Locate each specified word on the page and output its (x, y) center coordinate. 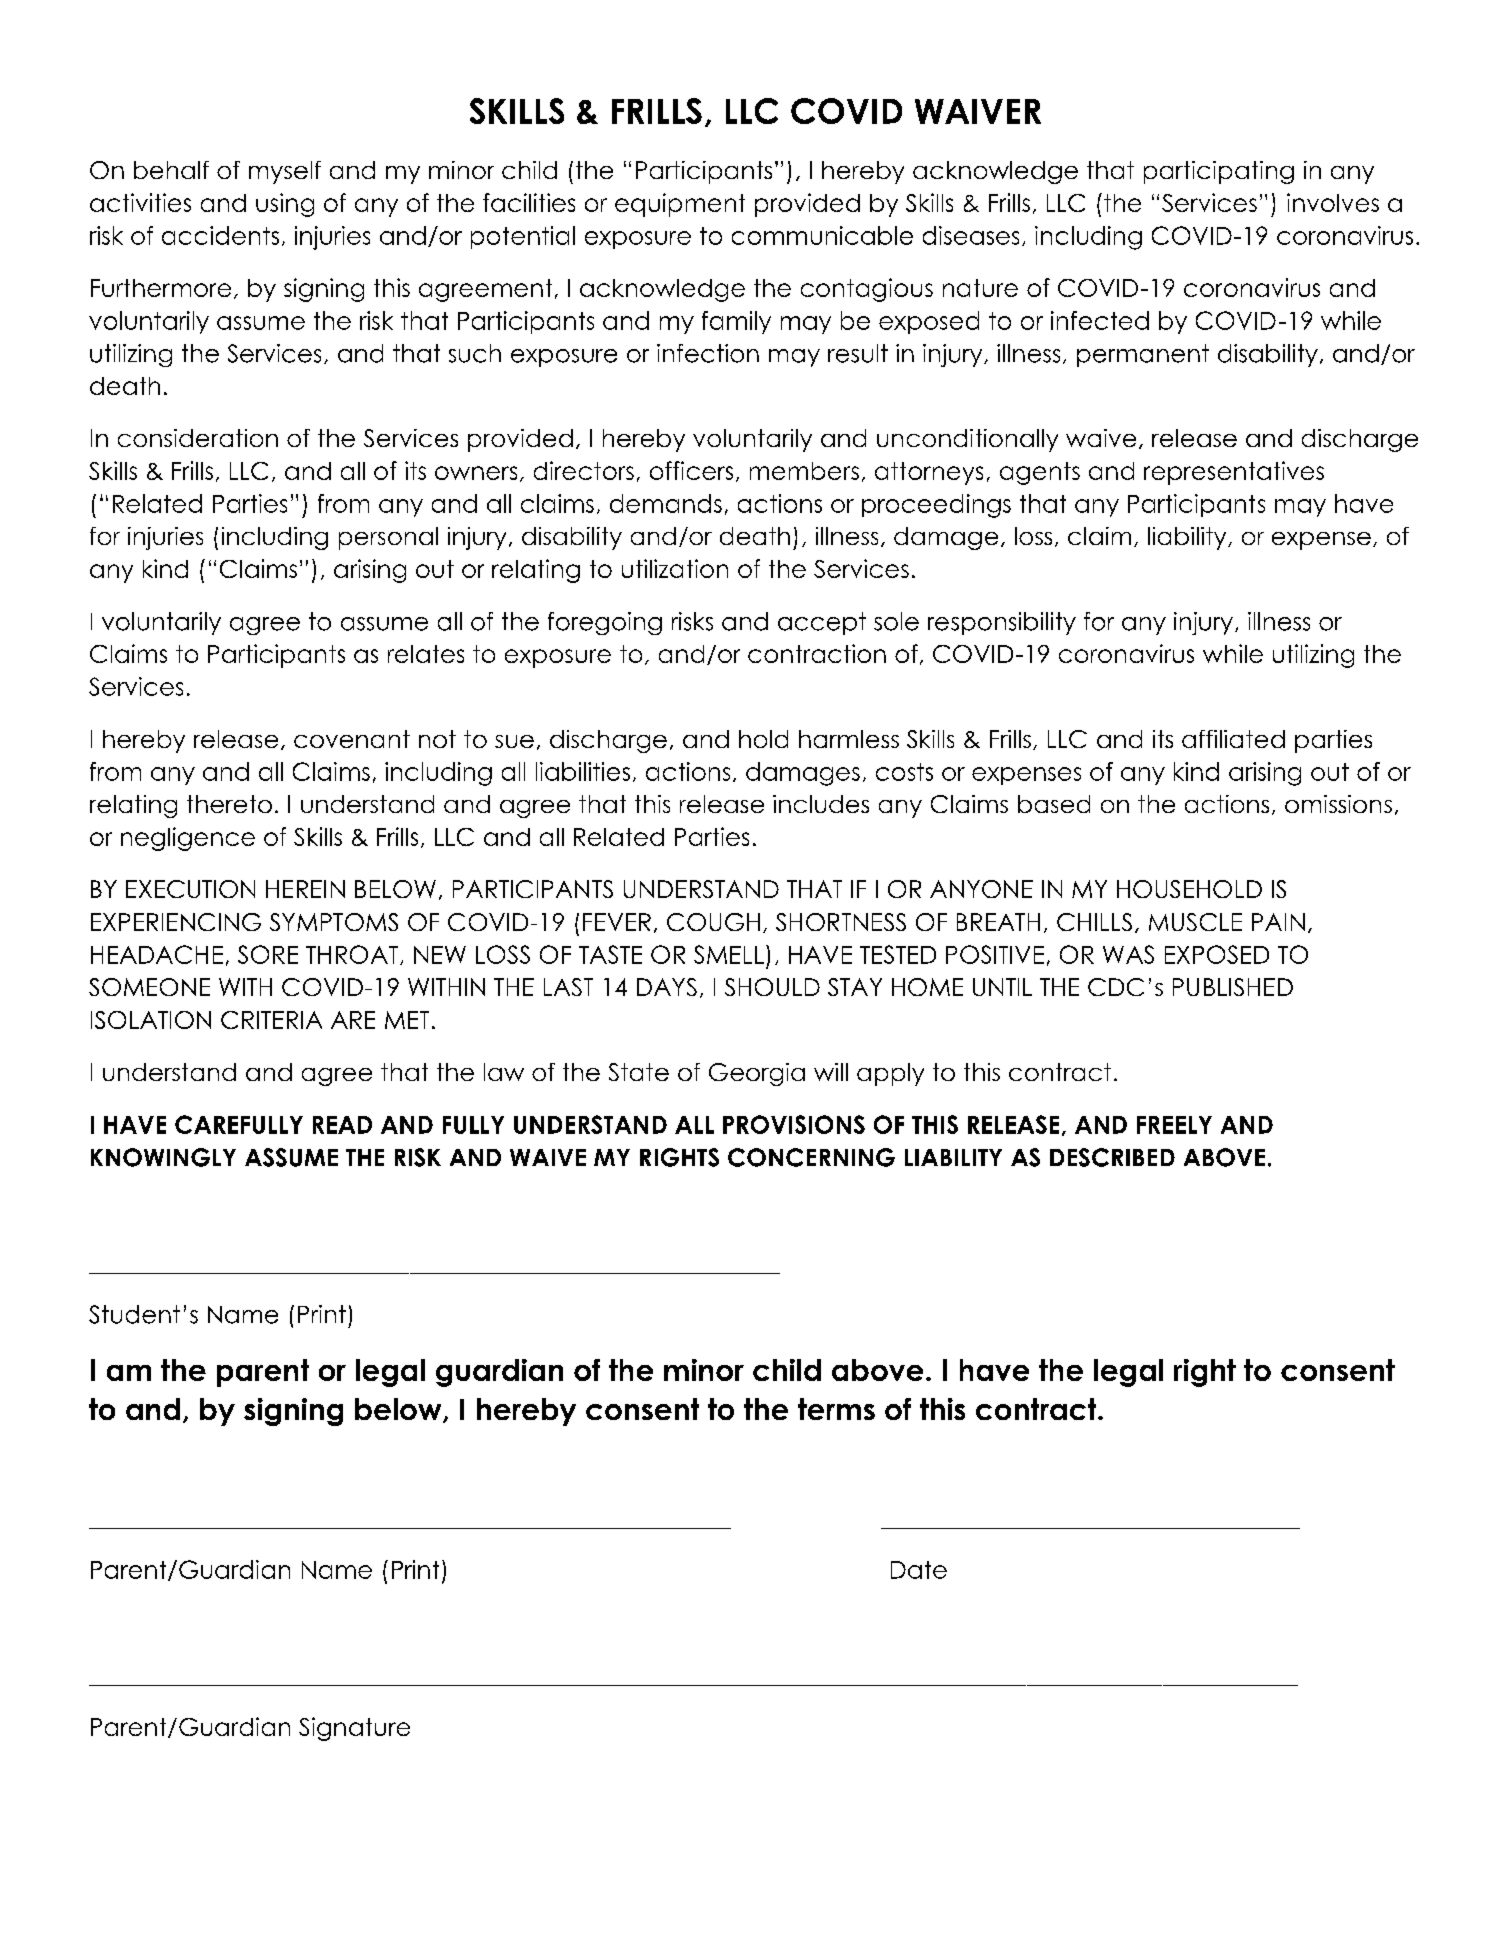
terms (836, 1409)
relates (426, 654)
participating (1219, 172)
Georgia (757, 1074)
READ (342, 1125)
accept (822, 623)
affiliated (1233, 739)
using (285, 205)
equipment (680, 205)
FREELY (1174, 1125)
